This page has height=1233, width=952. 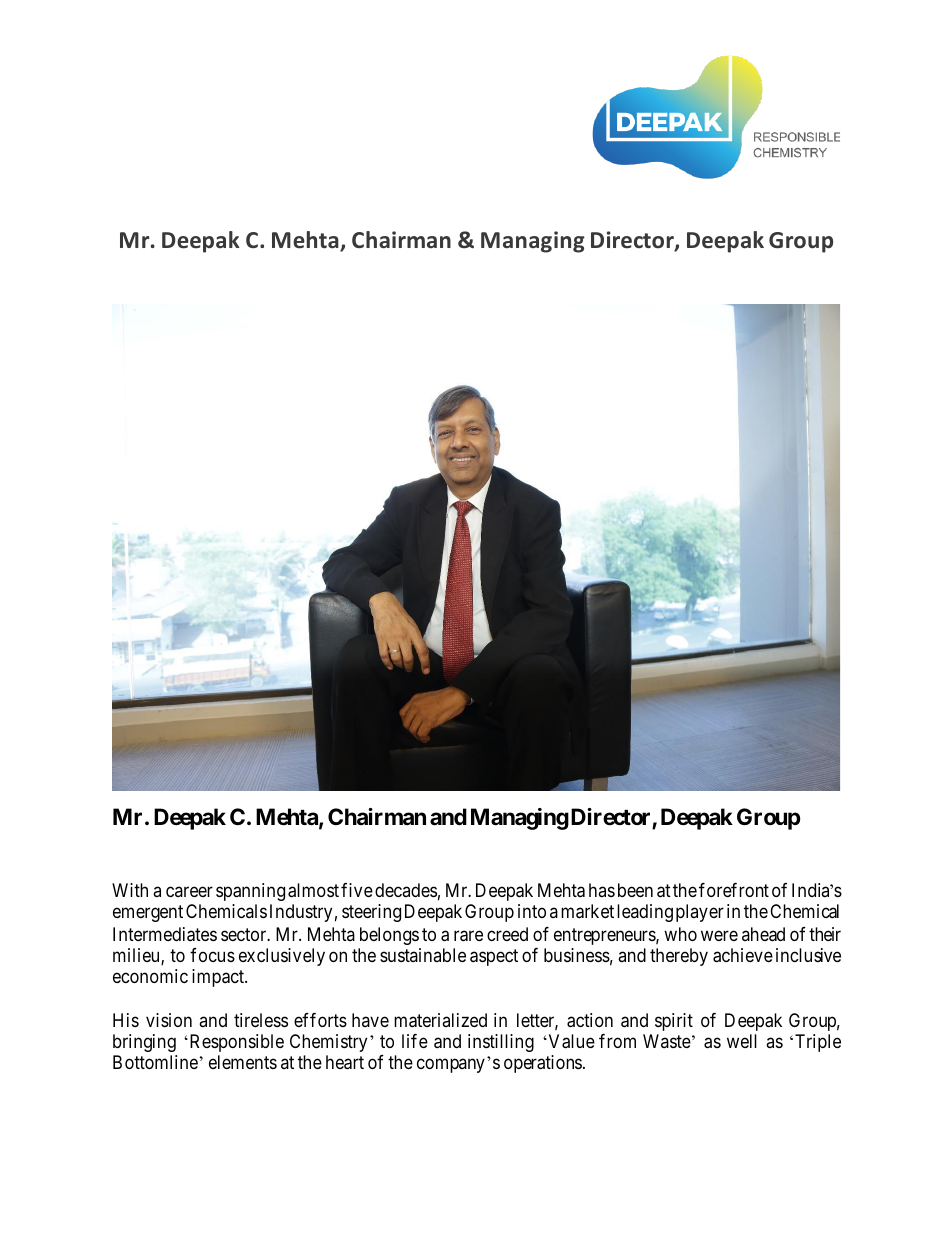 What do you see at coordinates (219, 978) in the page?
I see `impact` at bounding box center [219, 978].
